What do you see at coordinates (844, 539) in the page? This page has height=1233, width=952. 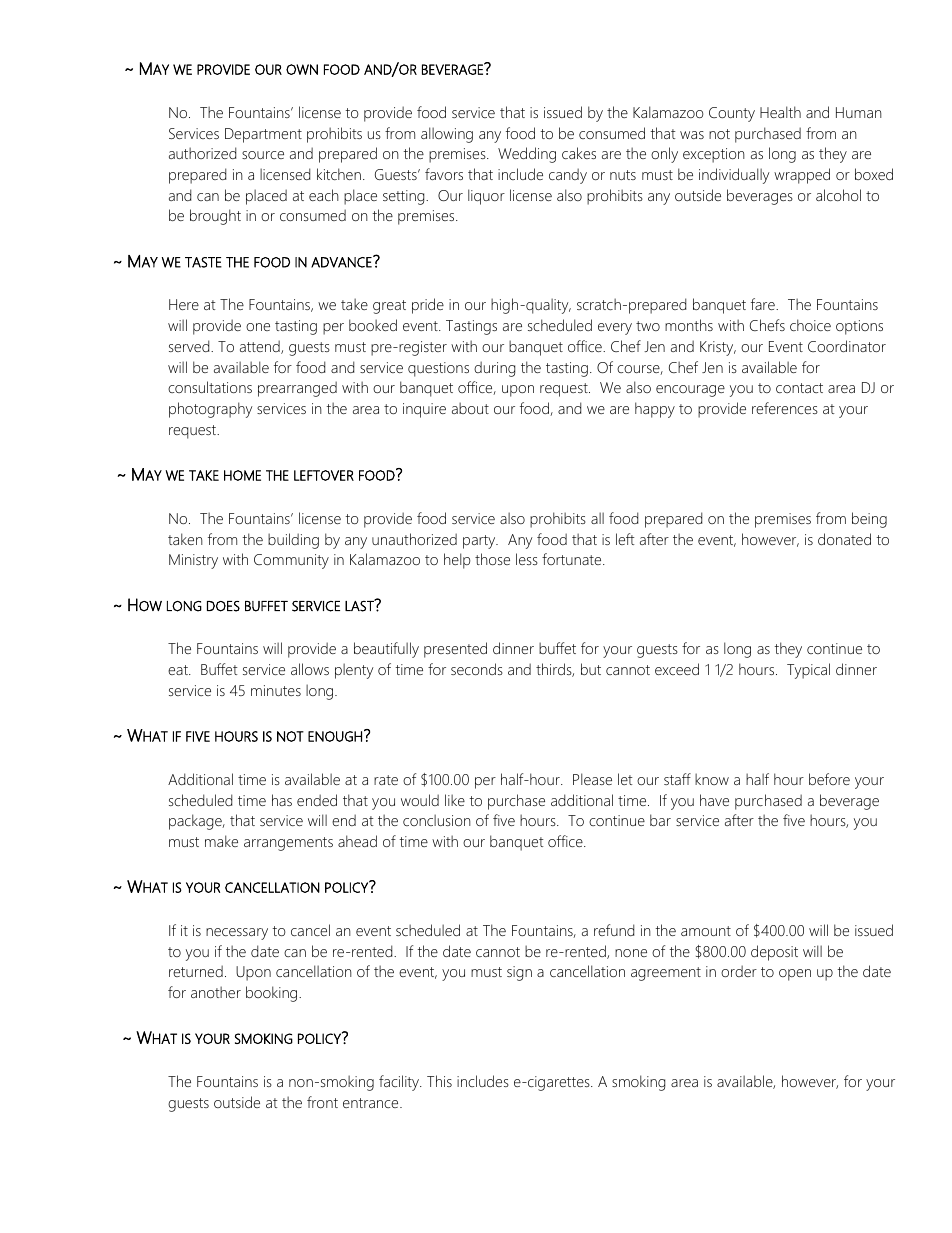 I see `donated` at bounding box center [844, 539].
